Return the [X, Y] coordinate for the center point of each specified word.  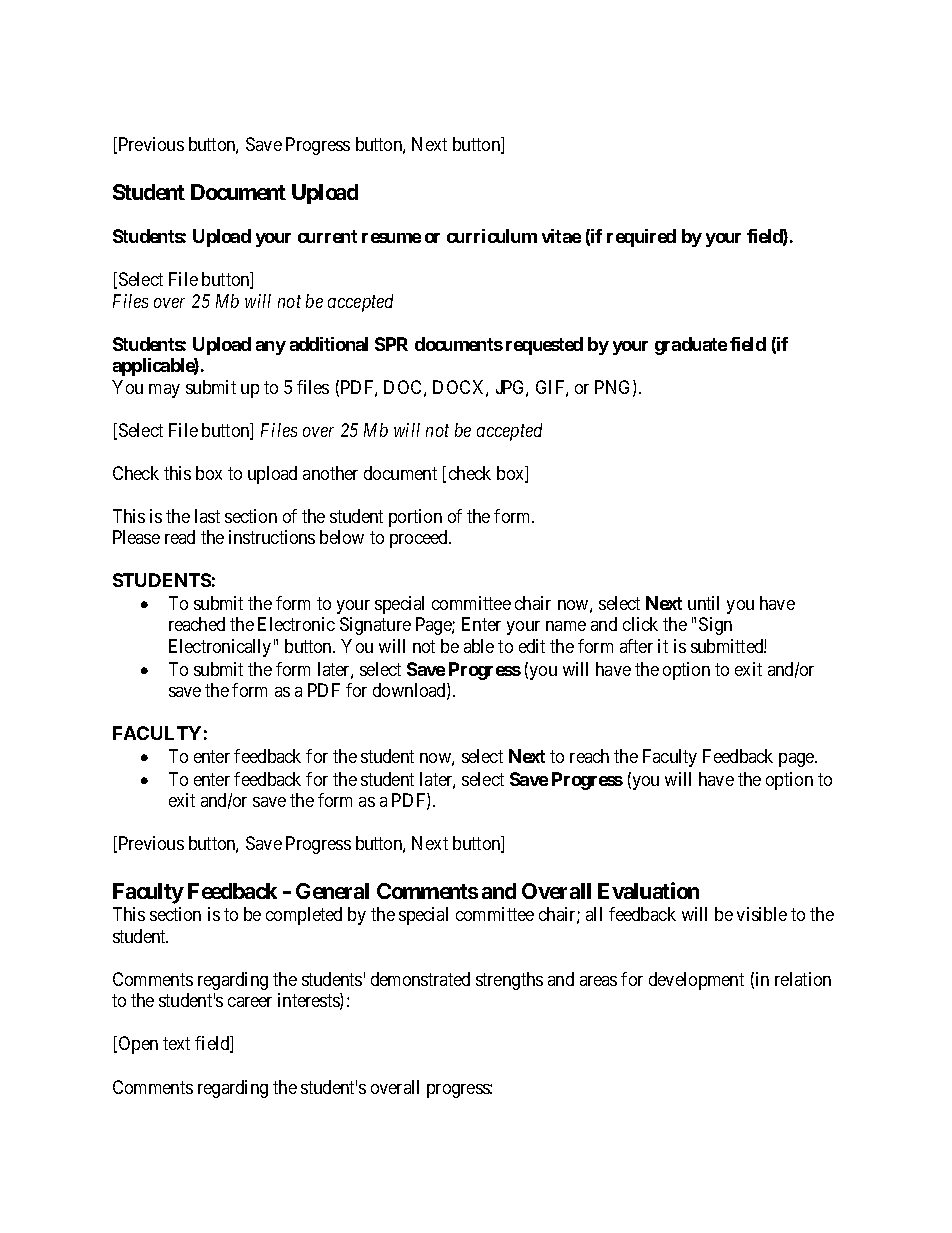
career [250, 1002]
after [636, 646]
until [703, 603]
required [641, 238]
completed [304, 916]
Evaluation [648, 890]
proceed [420, 539]
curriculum [492, 236]
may [164, 391]
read [180, 537]
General [332, 891]
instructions [272, 537]
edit [532, 646]
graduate [691, 346]
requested [544, 346]
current [327, 236]
